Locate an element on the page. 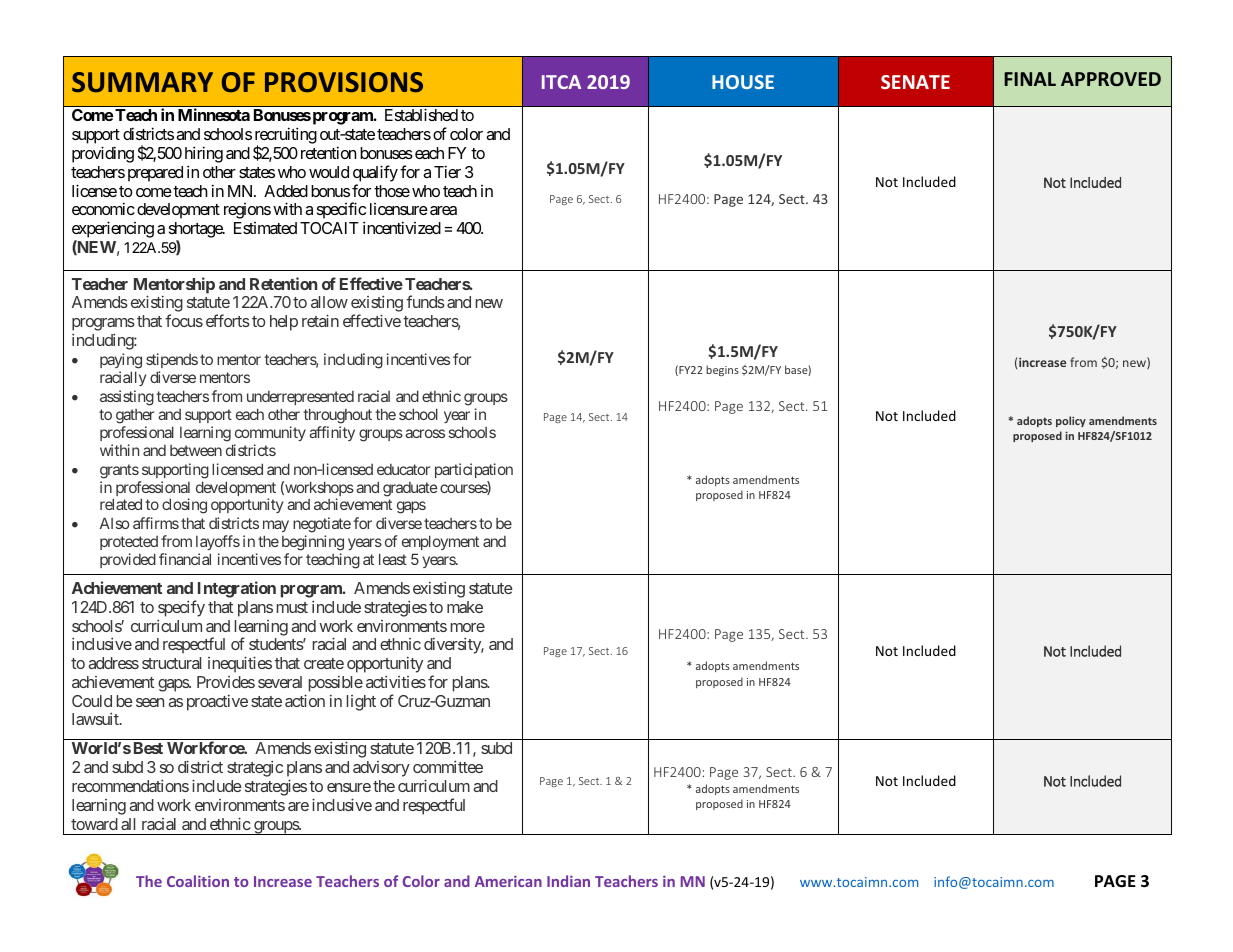 The image size is (1233, 952). employment is located at coordinates (440, 544).
